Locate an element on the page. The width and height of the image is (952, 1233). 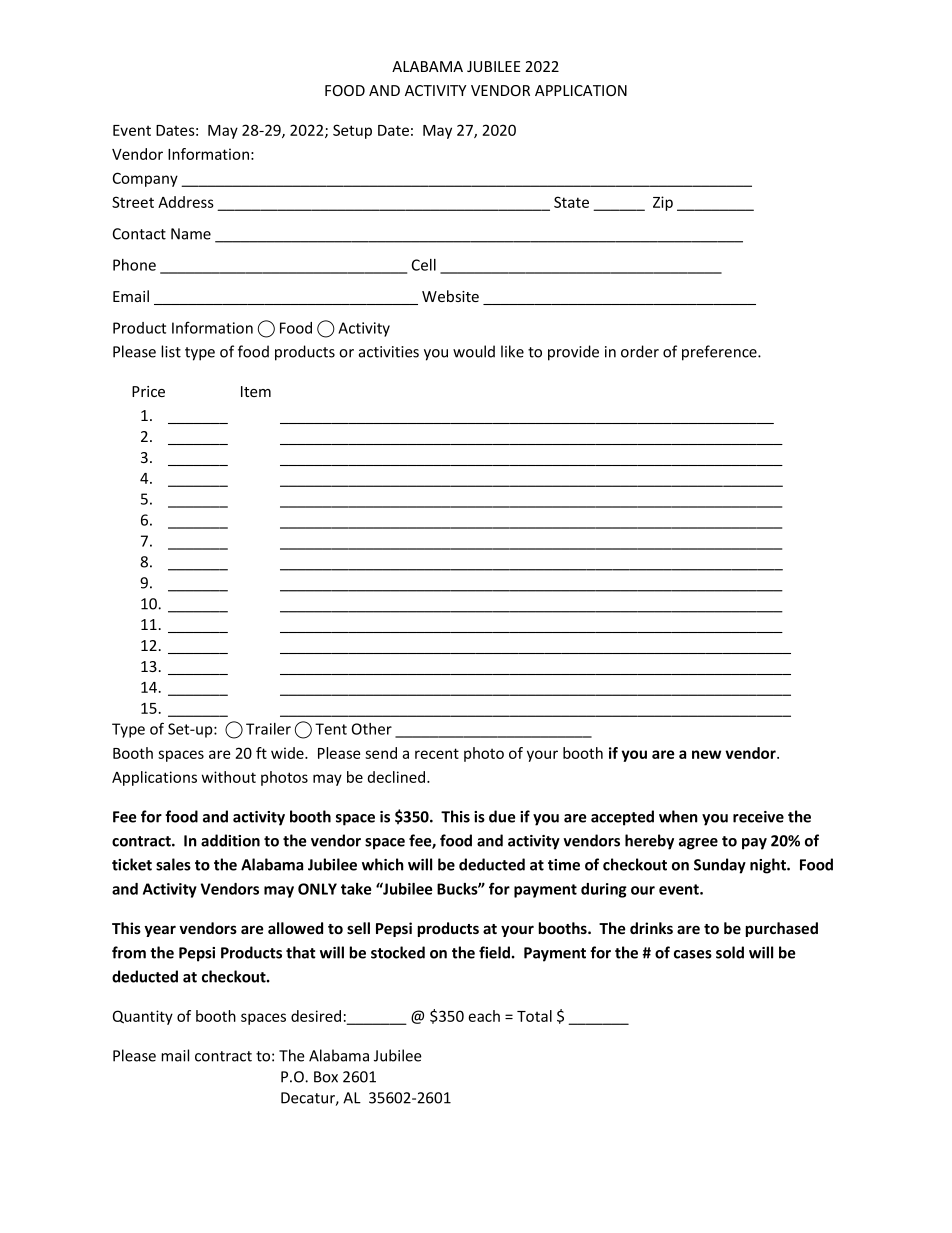
without is located at coordinates (229, 777).
